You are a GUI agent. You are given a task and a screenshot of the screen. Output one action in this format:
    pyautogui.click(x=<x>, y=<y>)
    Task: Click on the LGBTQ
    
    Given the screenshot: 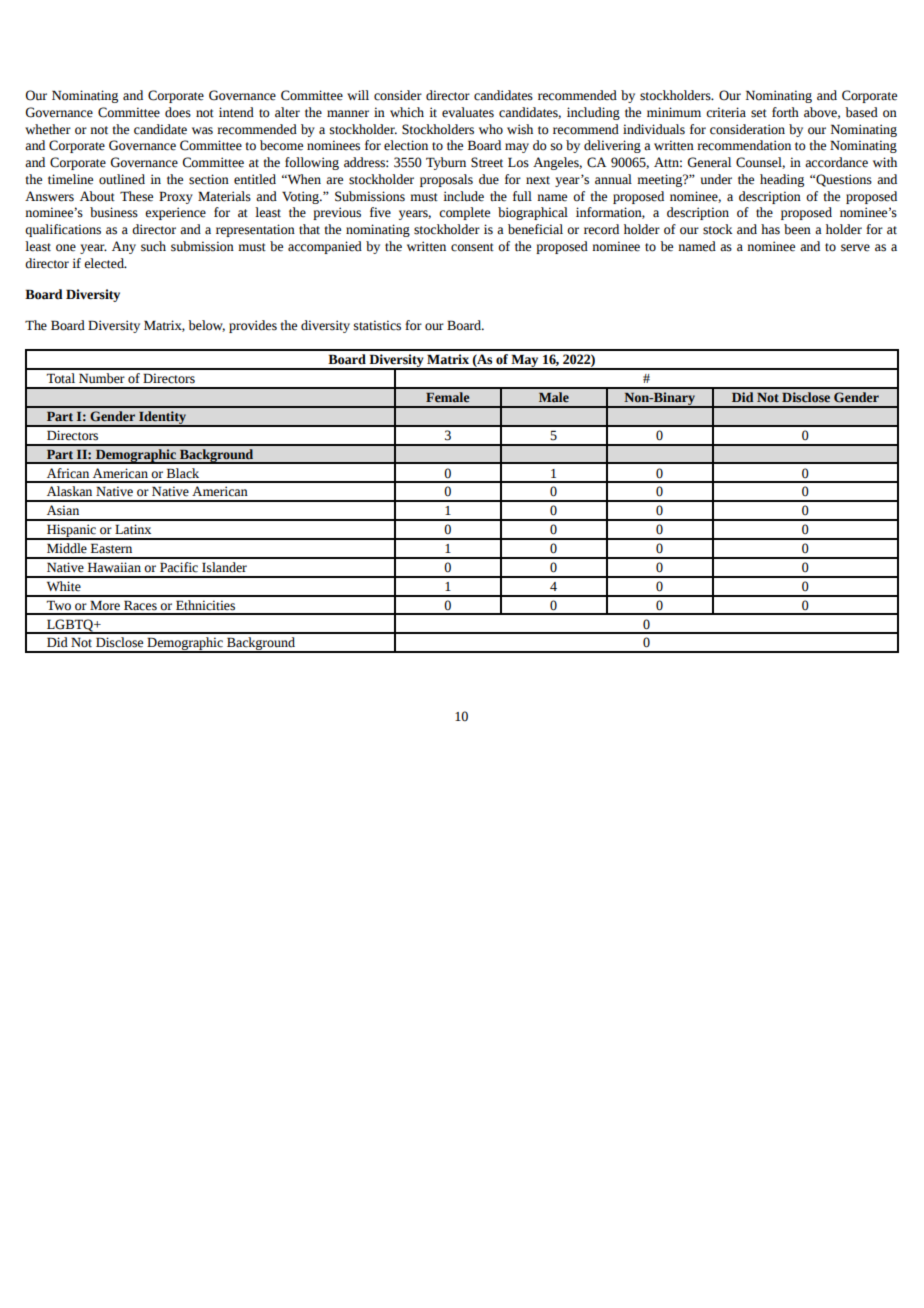 What is the action you would take?
    pyautogui.click(x=70, y=626)
